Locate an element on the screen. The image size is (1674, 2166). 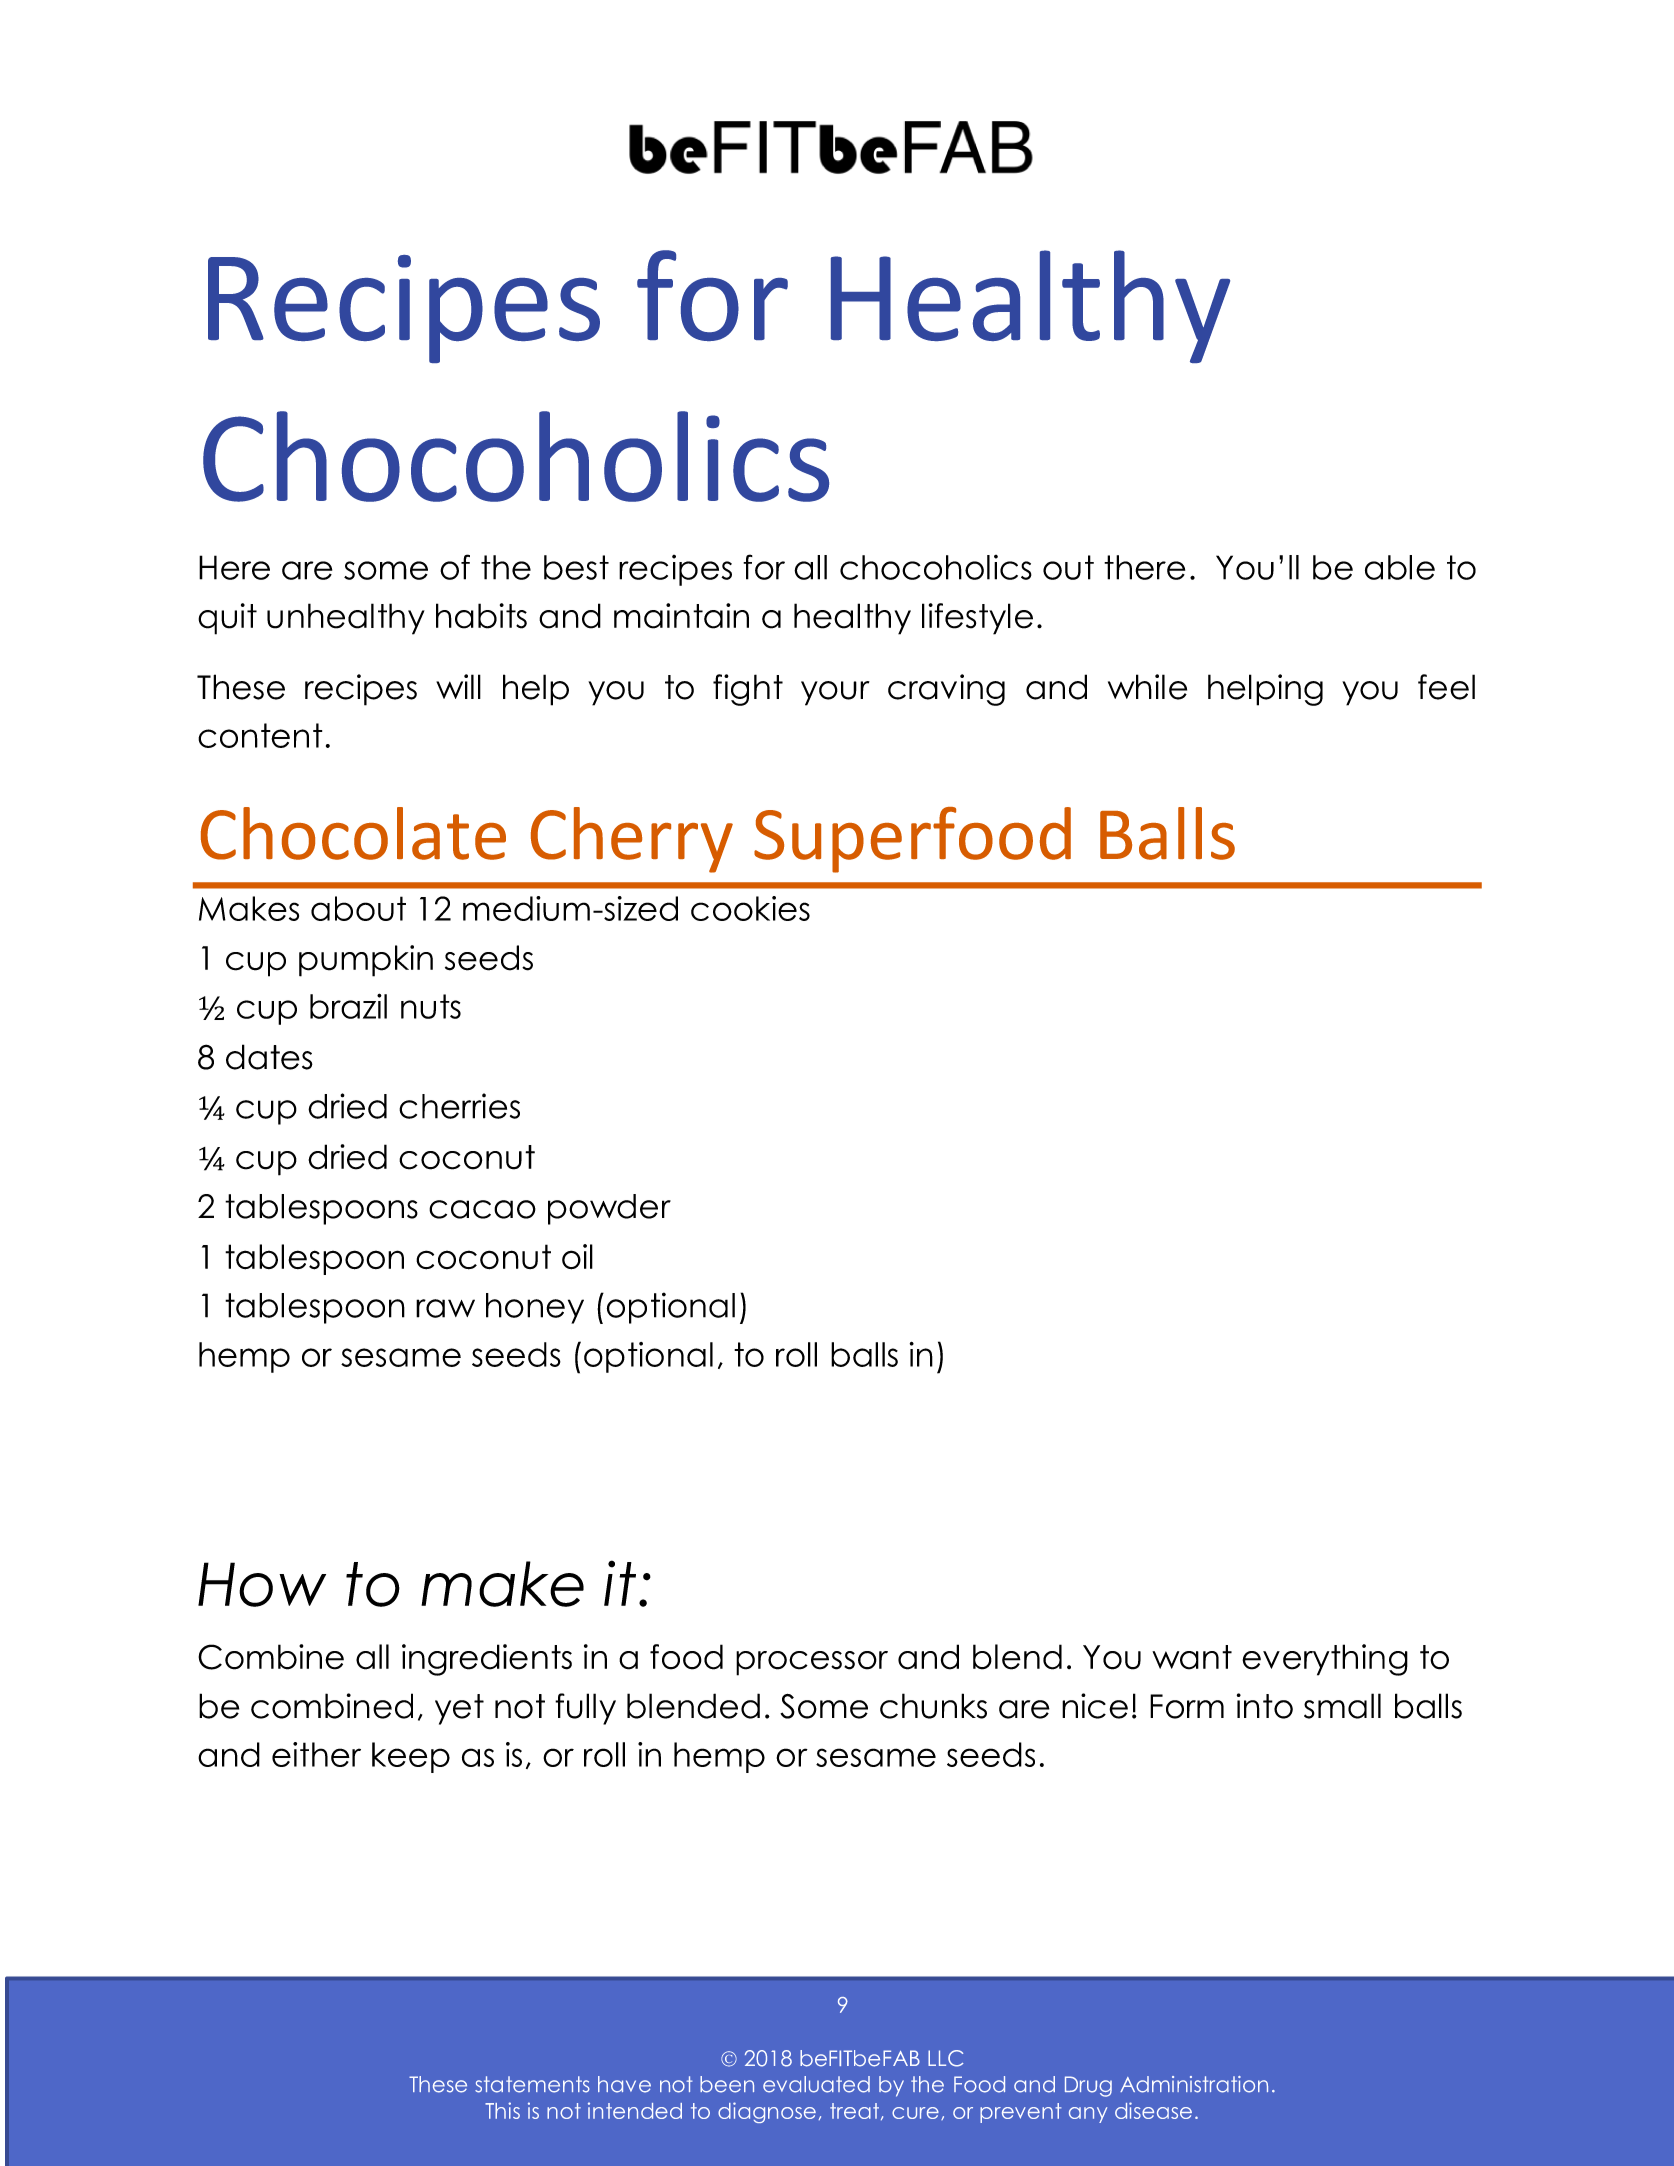
This is located at coordinates (502, 2110).
